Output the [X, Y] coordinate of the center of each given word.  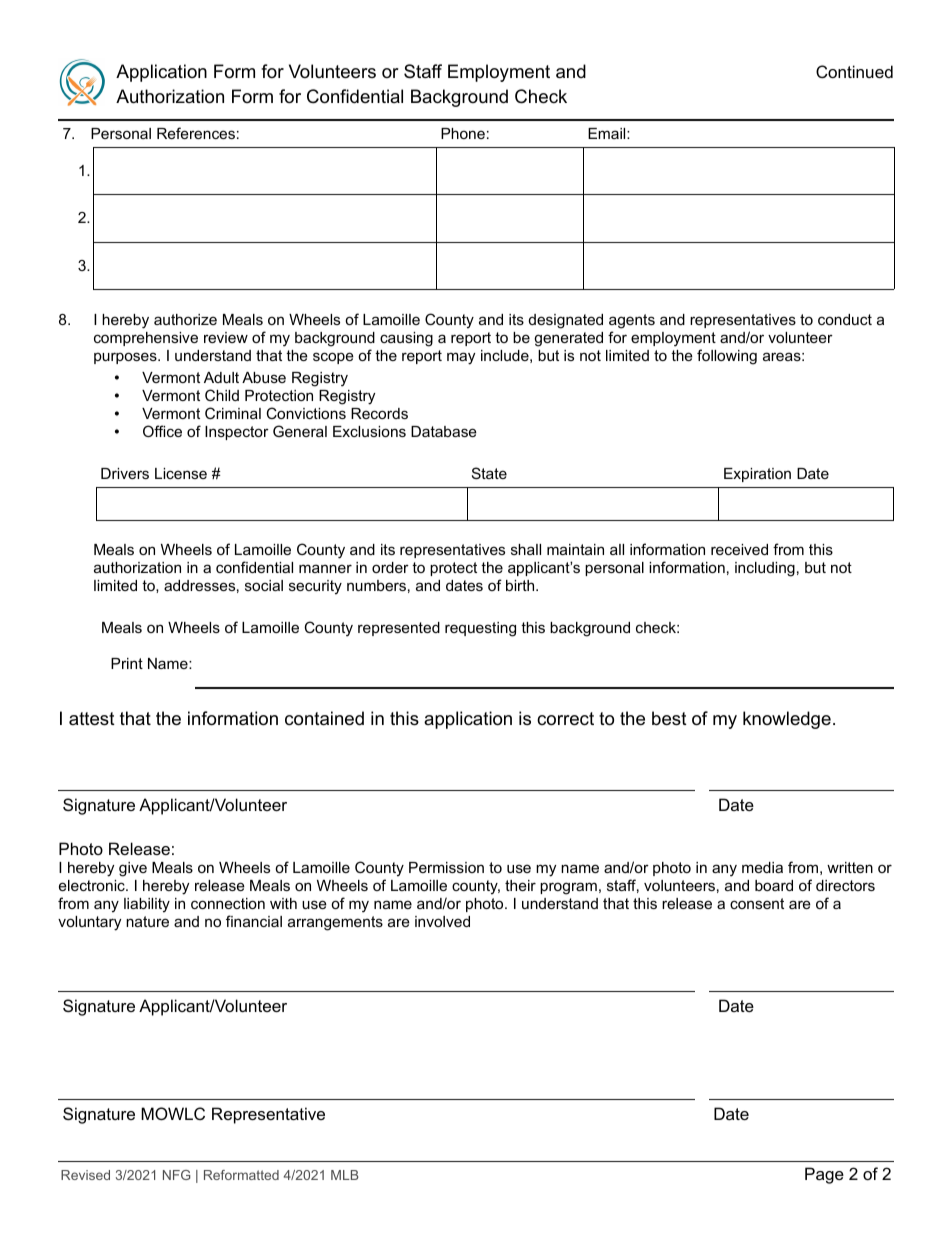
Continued [854, 71]
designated [566, 321]
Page [824, 1175]
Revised [85, 1175]
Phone [463, 133]
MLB [345, 1175]
